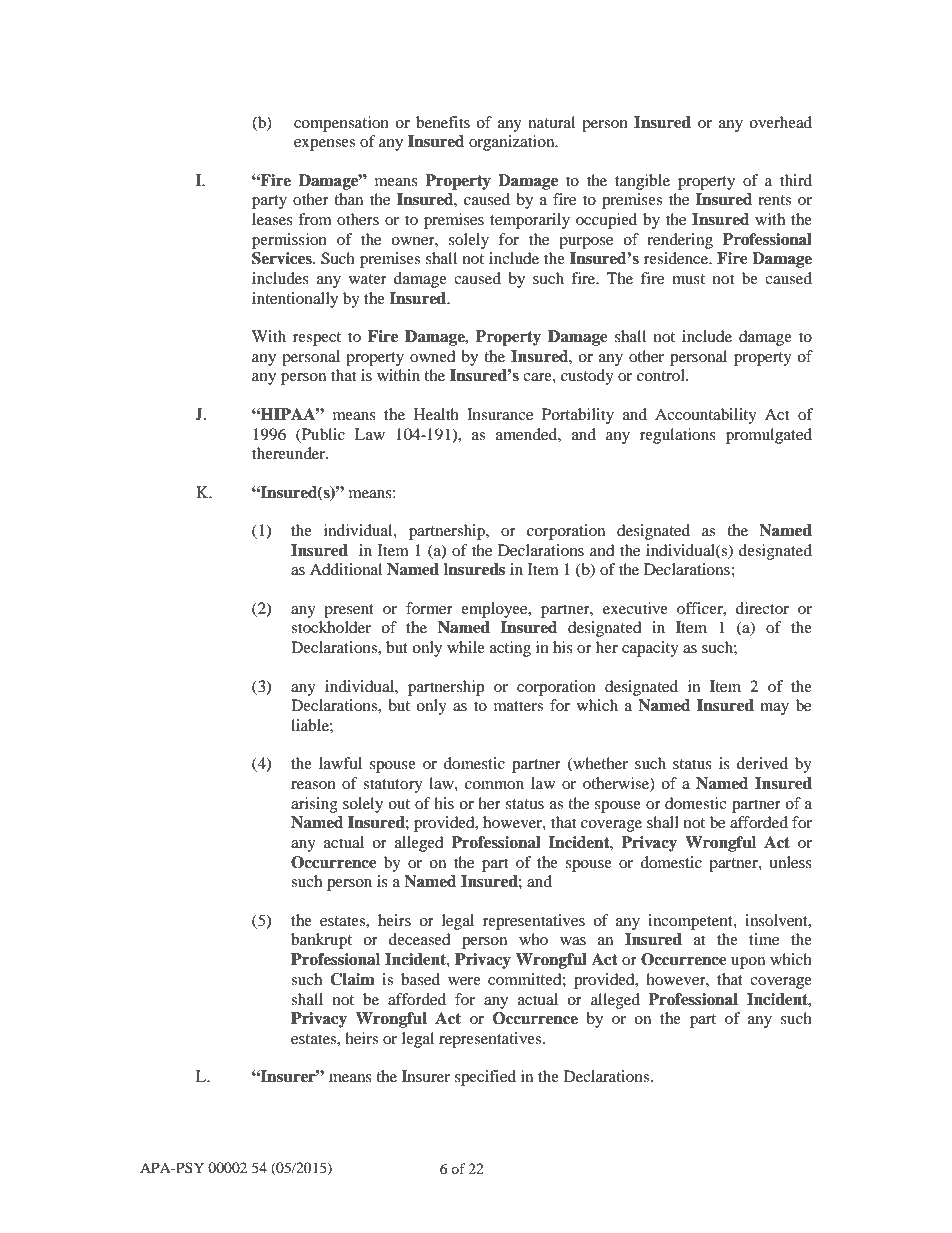  Describe the element at coordinates (769, 436) in the screenshot. I see `promulgated` at that location.
